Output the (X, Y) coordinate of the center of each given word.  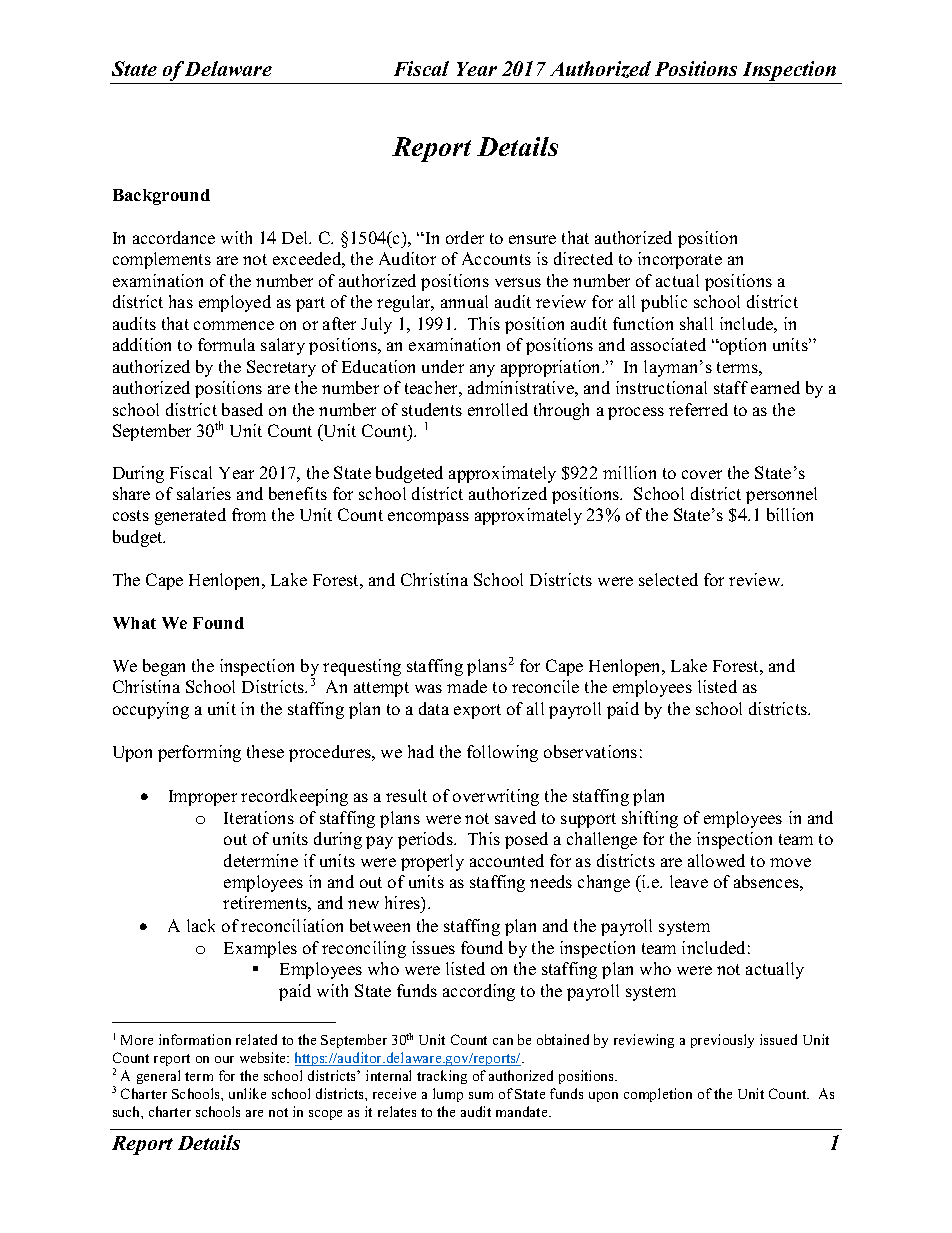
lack (201, 925)
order (465, 237)
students (432, 409)
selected (668, 579)
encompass (428, 518)
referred (698, 409)
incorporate (680, 260)
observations (590, 751)
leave (689, 881)
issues (433, 947)
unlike (247, 1093)
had (421, 751)
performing (199, 753)
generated (190, 516)
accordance (174, 237)
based (242, 409)
